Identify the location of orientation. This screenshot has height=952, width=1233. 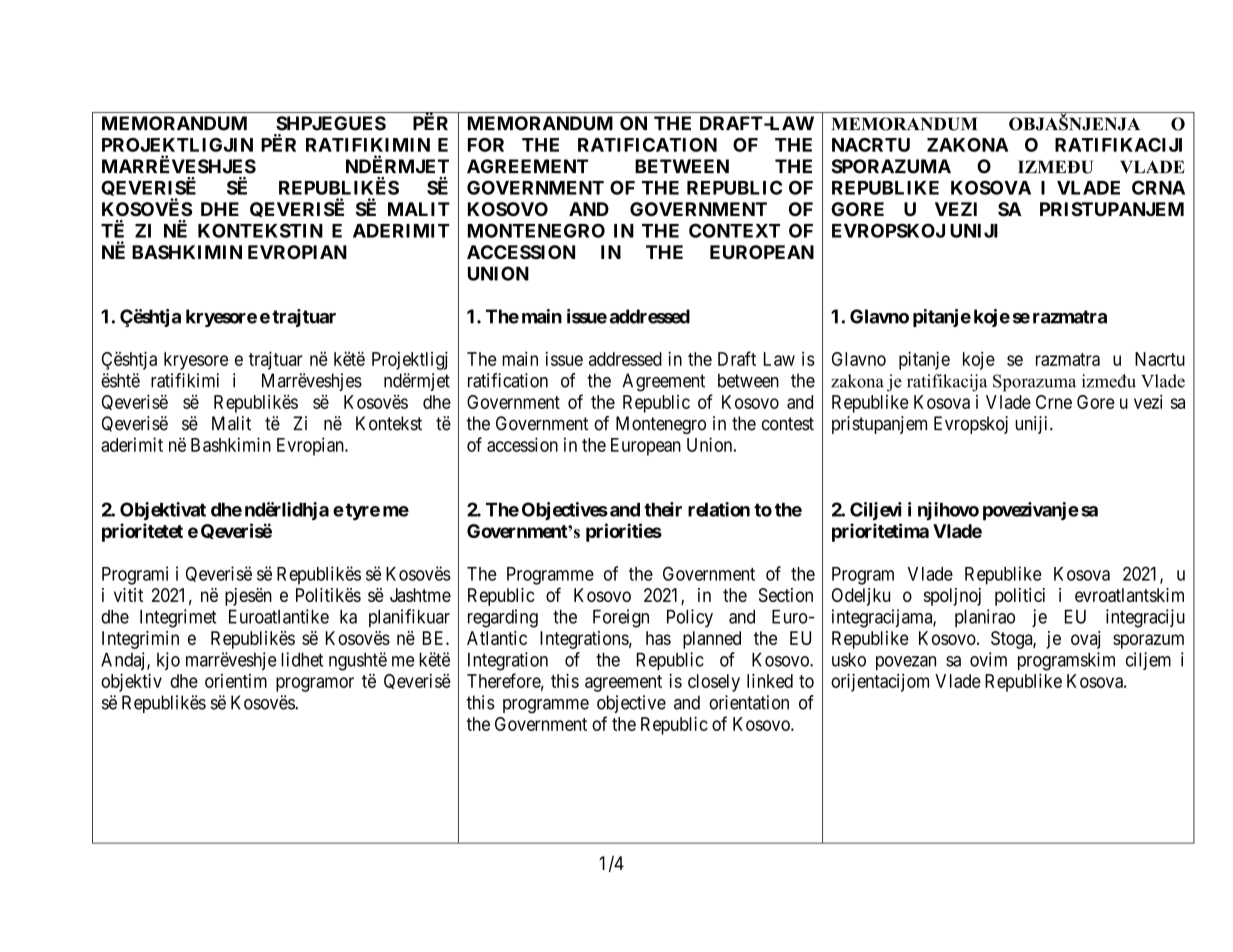
(749, 702).
